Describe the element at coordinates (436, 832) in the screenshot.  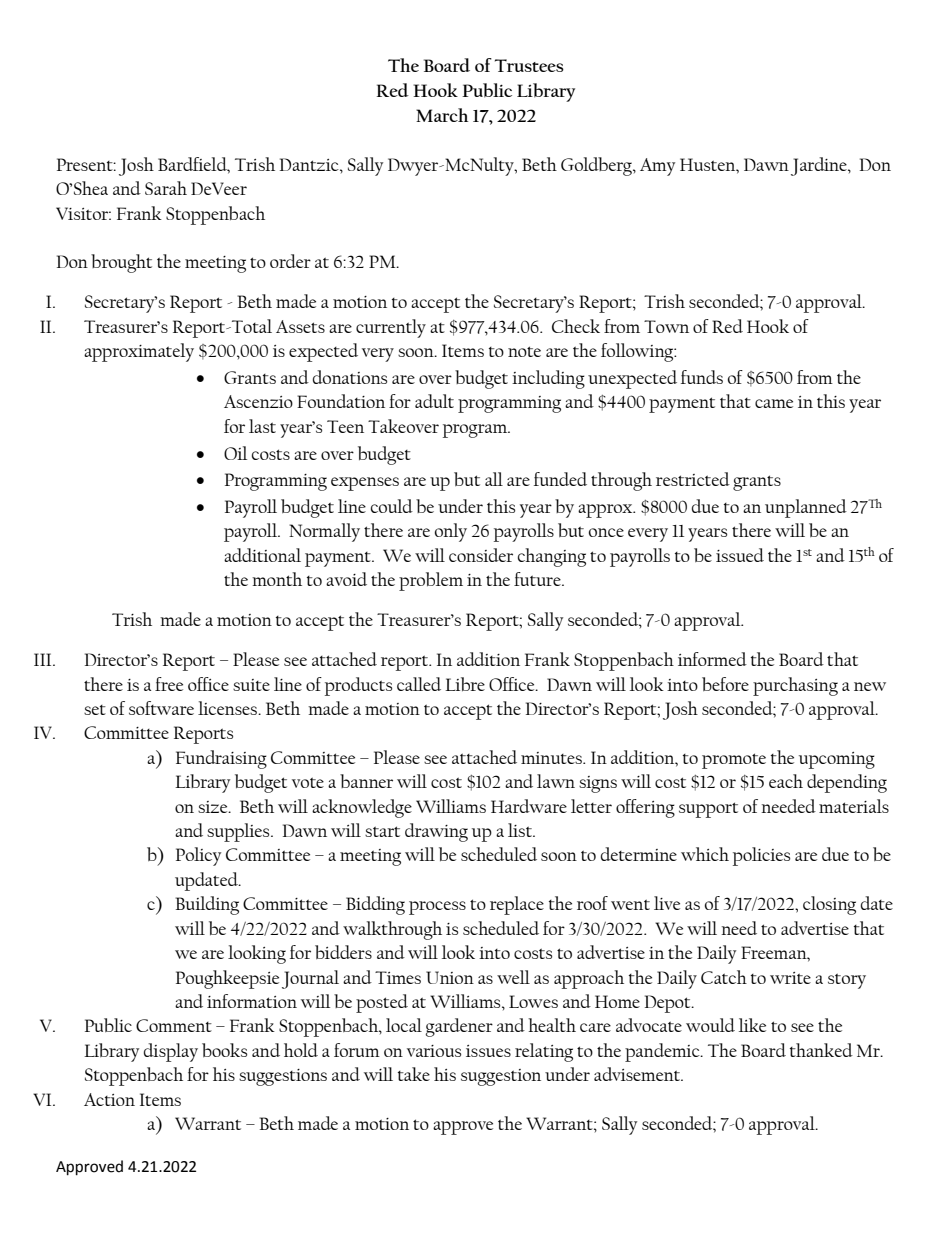
I see `drawing` at that location.
